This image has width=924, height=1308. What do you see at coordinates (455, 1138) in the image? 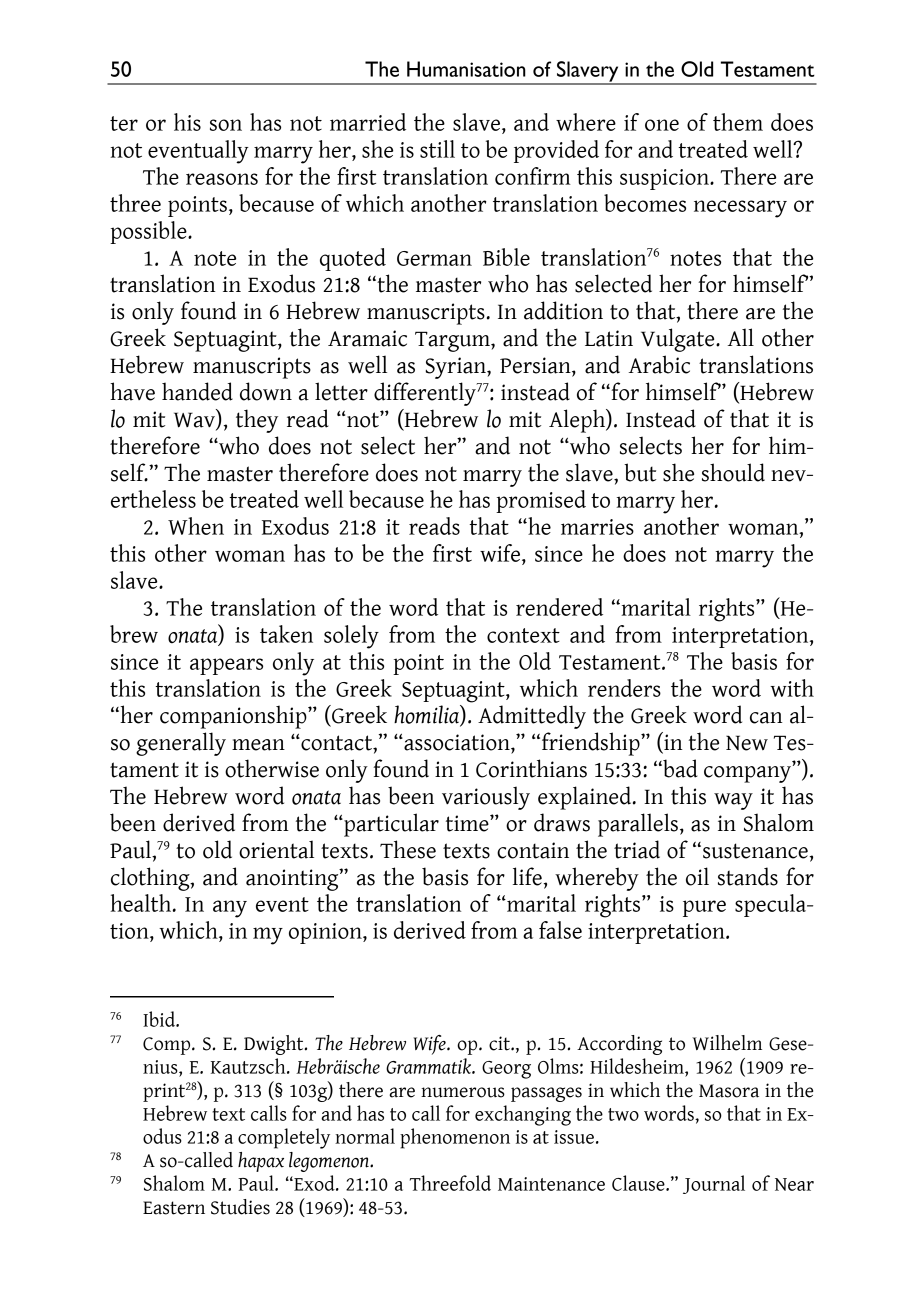
I see `phenomenon` at bounding box center [455, 1138].
